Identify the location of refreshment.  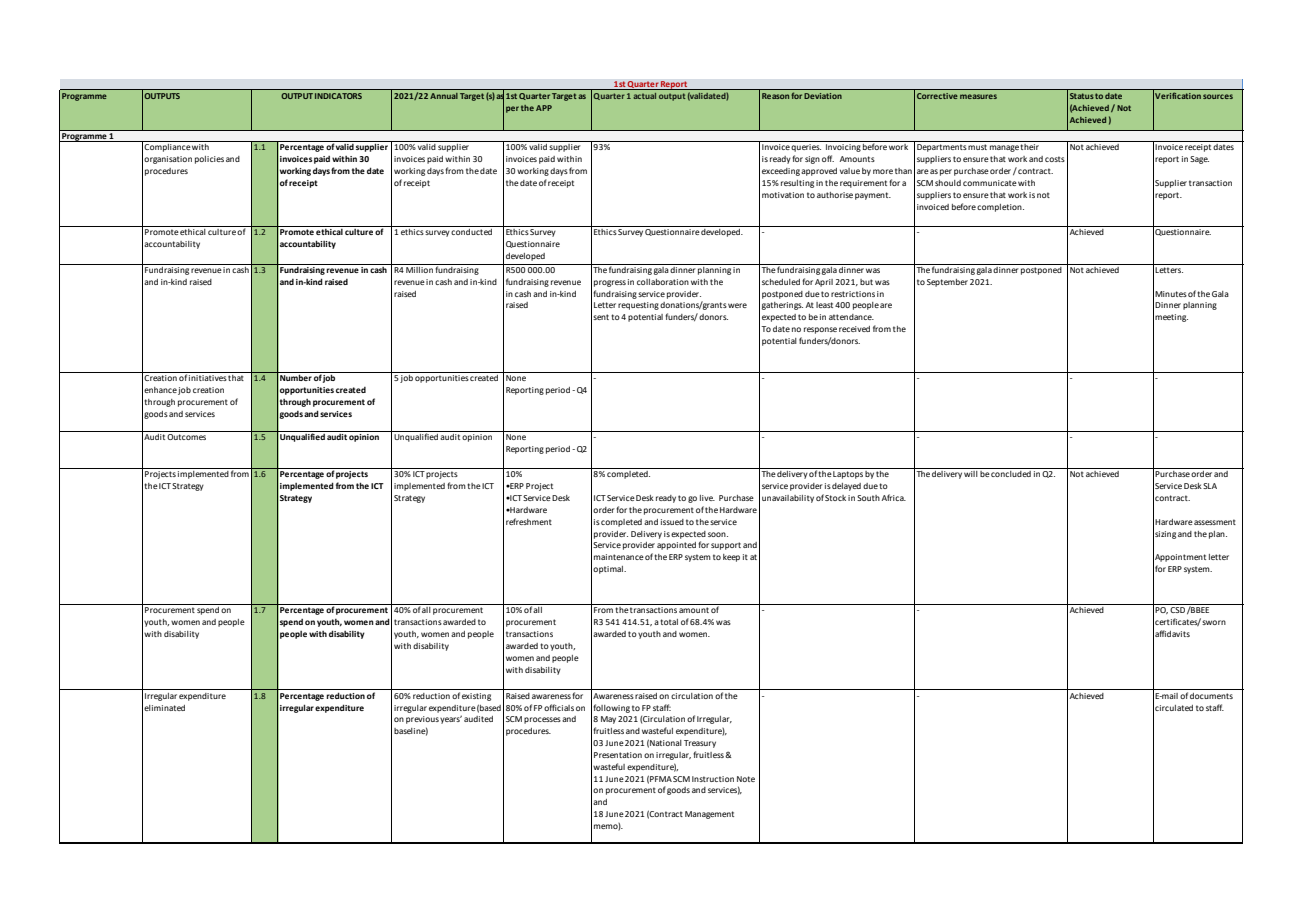
(529, 521).
